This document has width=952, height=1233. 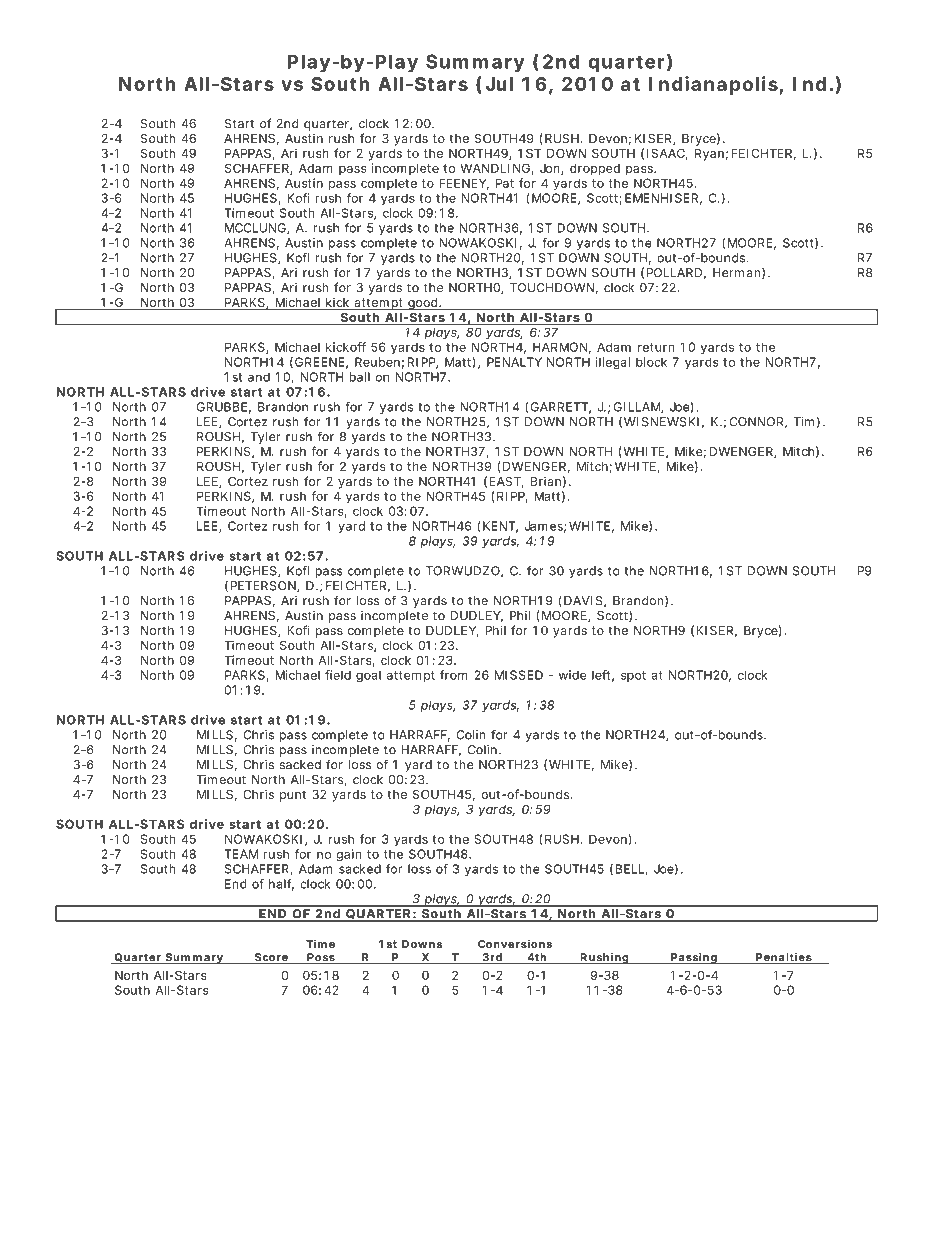 I want to click on field, so click(x=338, y=675).
